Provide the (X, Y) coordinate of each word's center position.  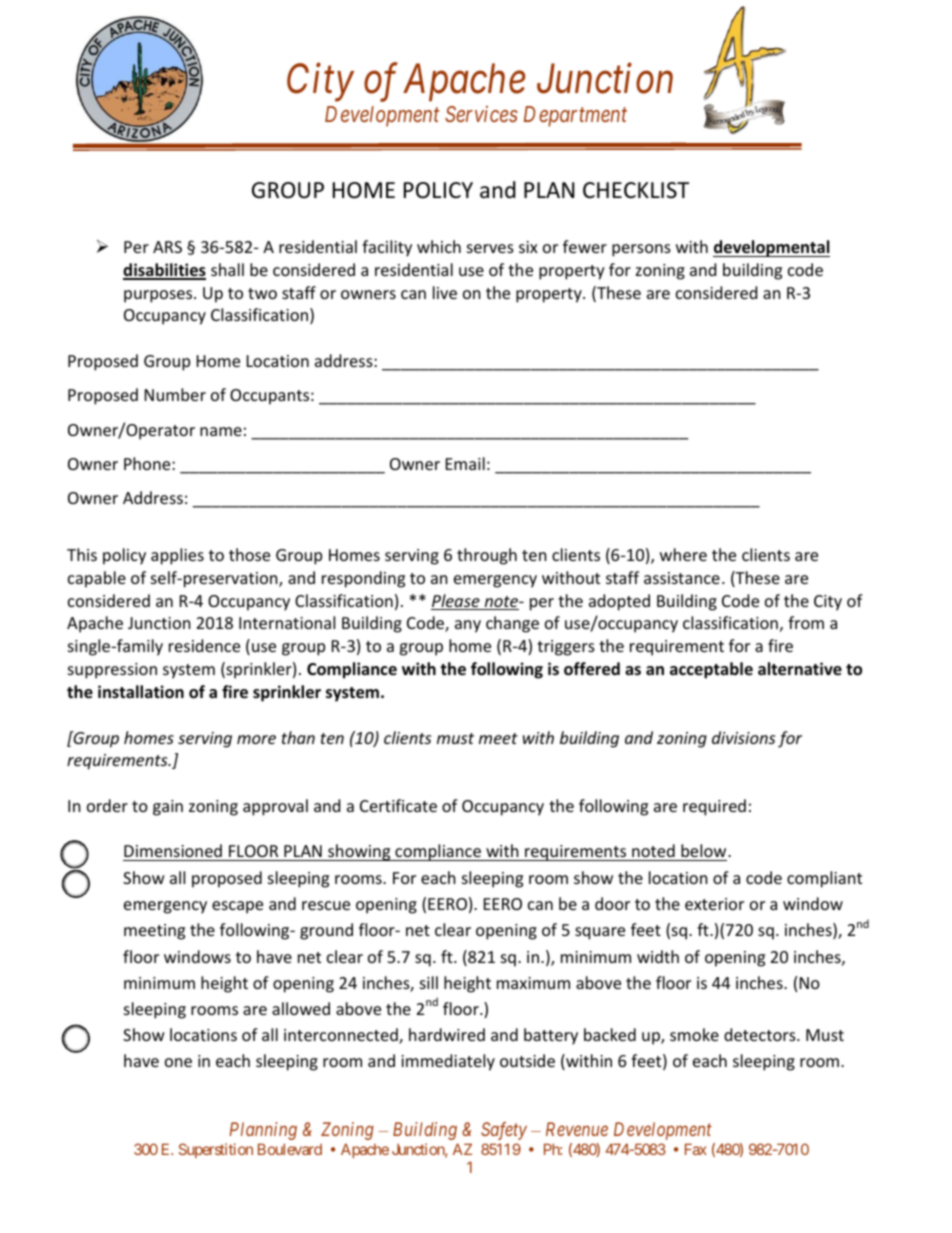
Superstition (216, 1150)
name (221, 431)
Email (465, 463)
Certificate (398, 805)
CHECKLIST (636, 190)
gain (168, 808)
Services (481, 114)
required (714, 807)
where (683, 554)
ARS (167, 247)
